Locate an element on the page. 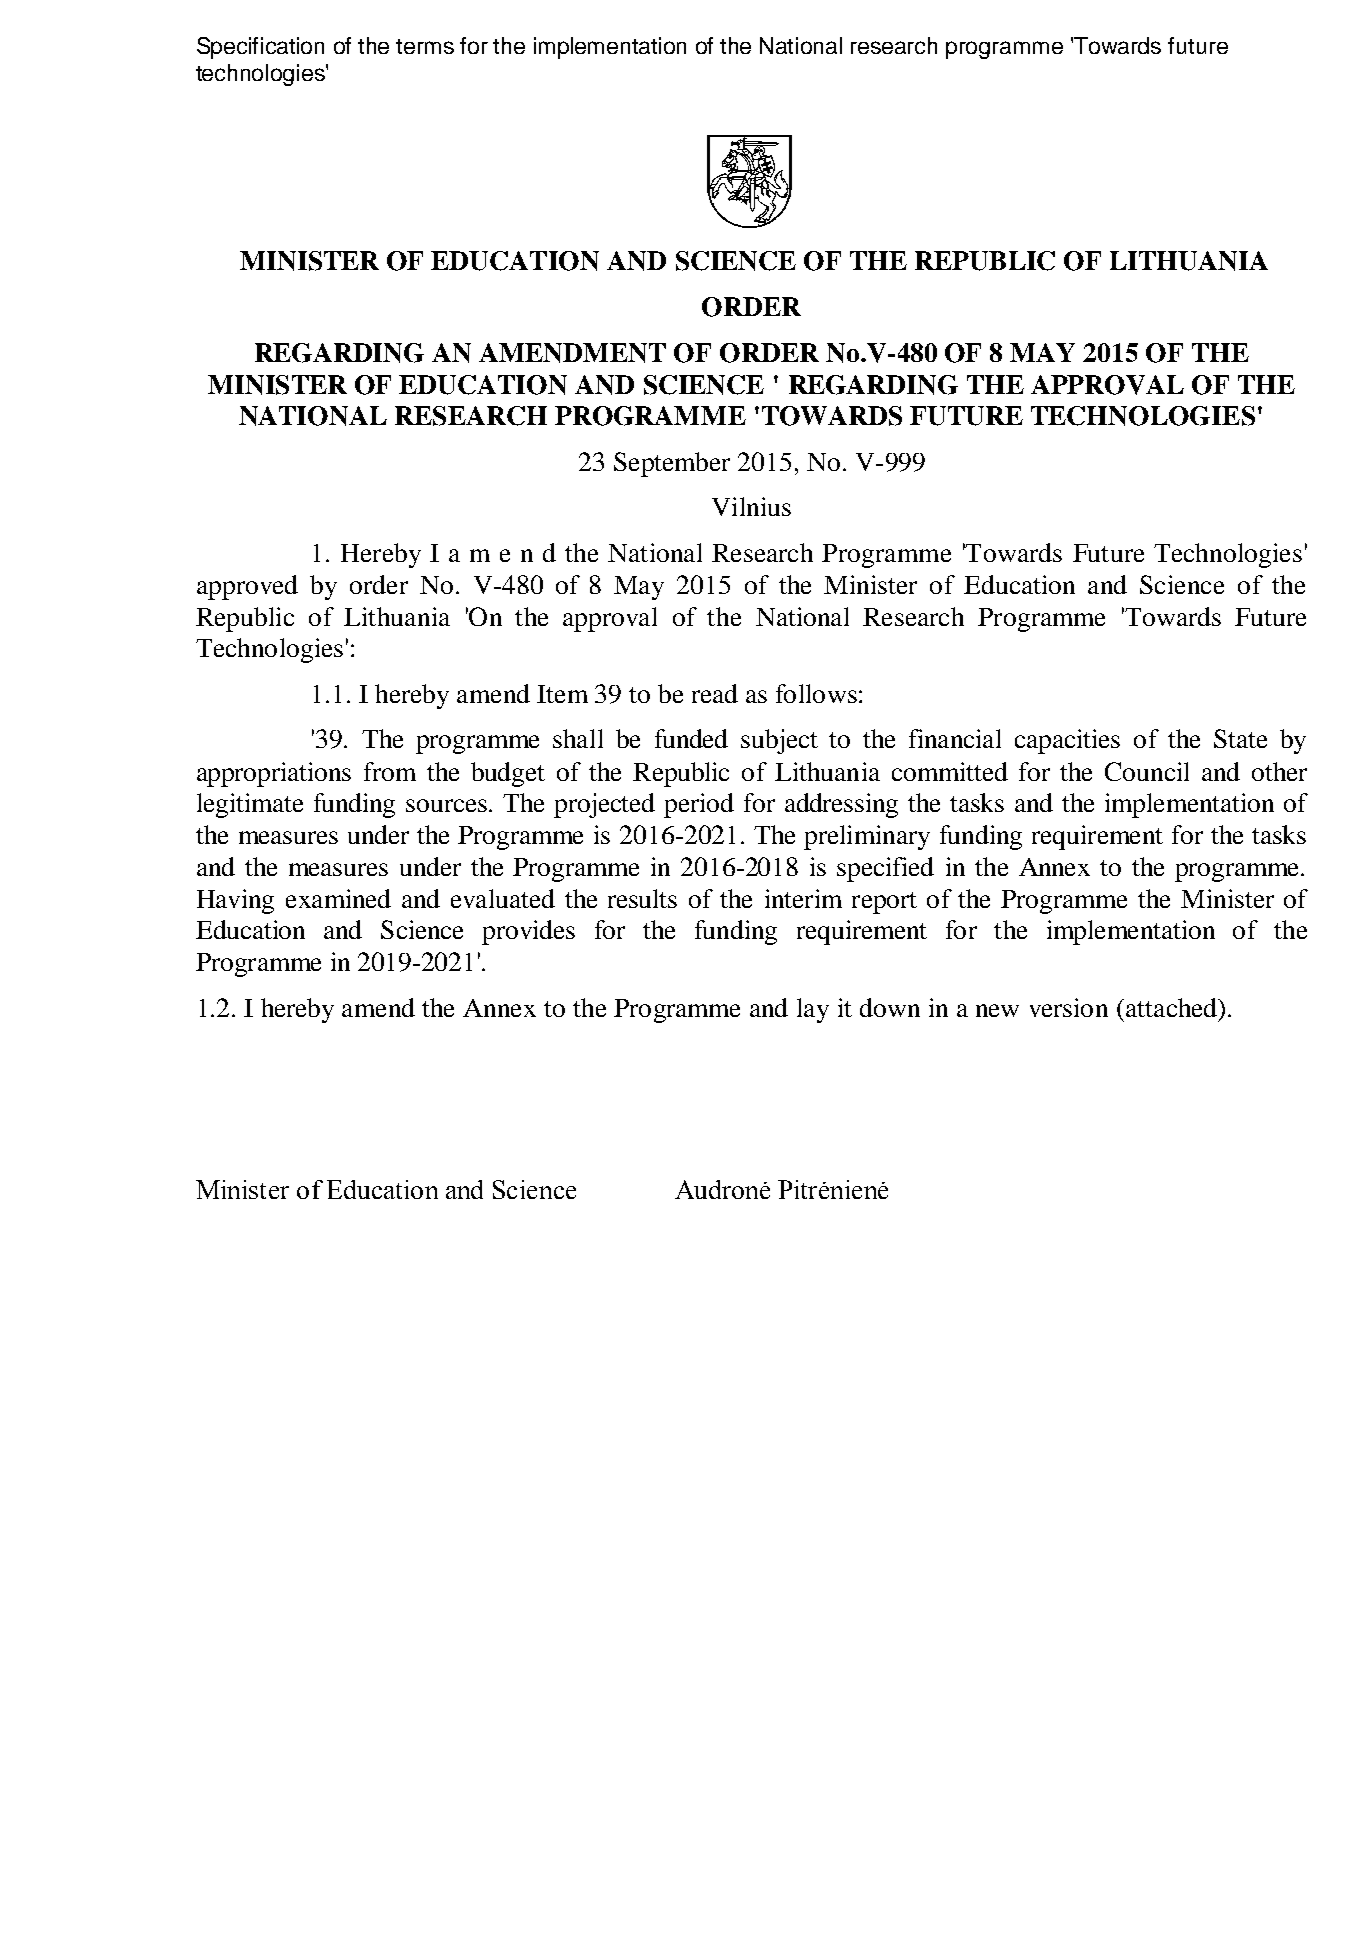 The image size is (1372, 1940). attached is located at coordinates (1172, 1007).
